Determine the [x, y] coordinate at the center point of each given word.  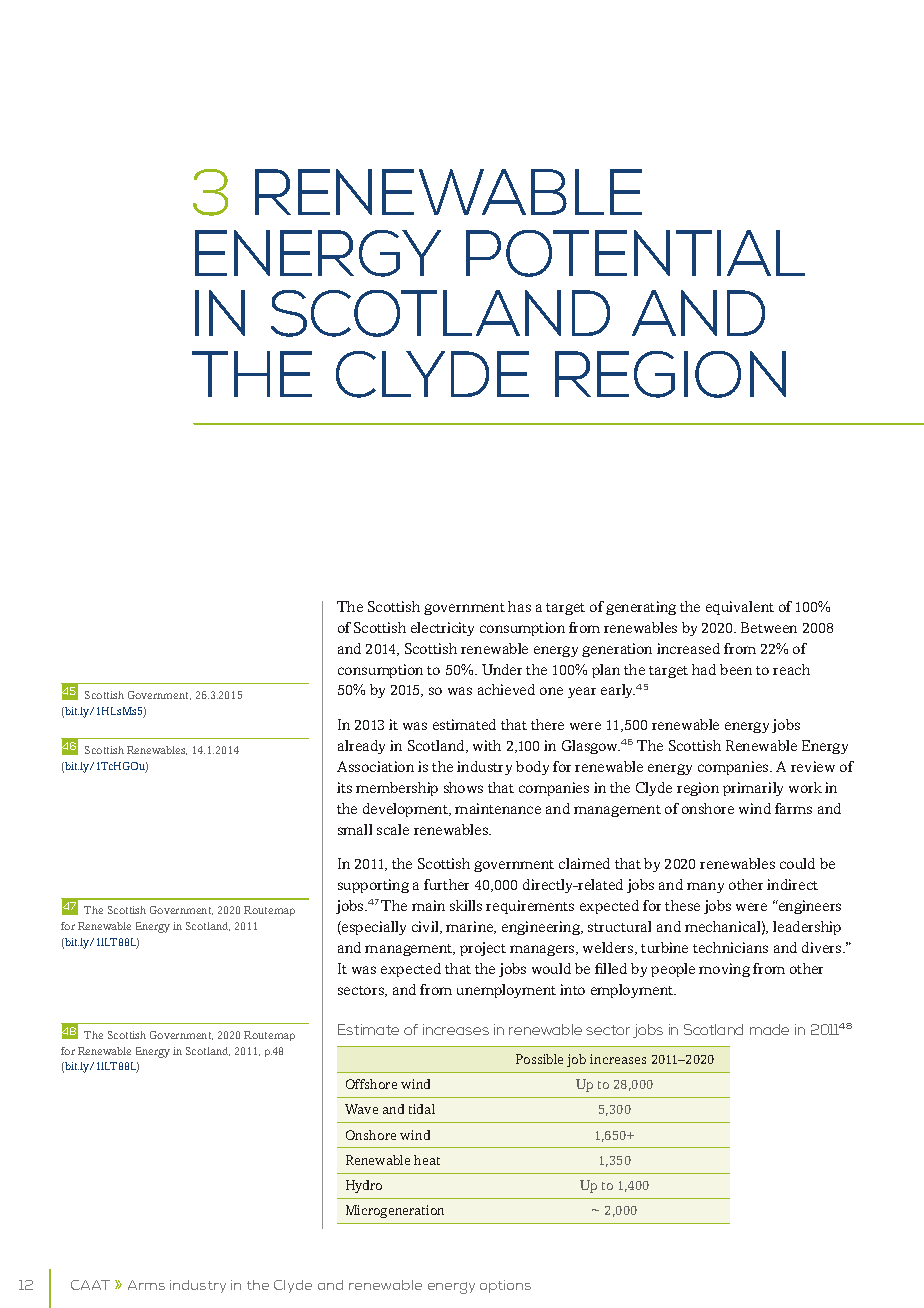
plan [606, 671]
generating [641, 608]
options [505, 1286]
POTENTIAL [635, 253]
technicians [730, 947]
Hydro [364, 1186]
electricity [442, 629]
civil [426, 927]
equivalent [740, 608]
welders [609, 948]
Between [769, 627]
